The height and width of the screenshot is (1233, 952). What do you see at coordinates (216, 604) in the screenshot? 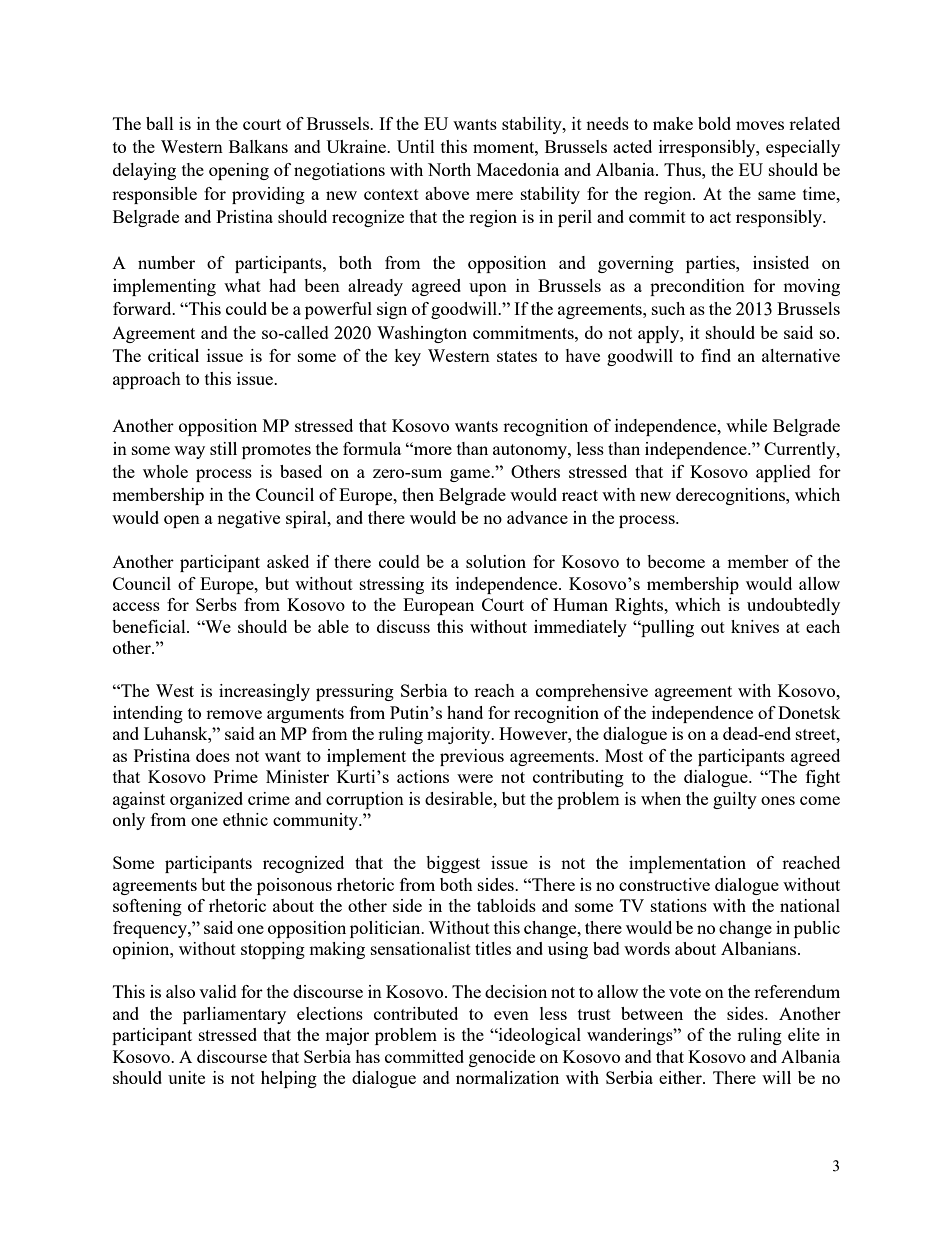
I see `Serbs` at bounding box center [216, 604].
